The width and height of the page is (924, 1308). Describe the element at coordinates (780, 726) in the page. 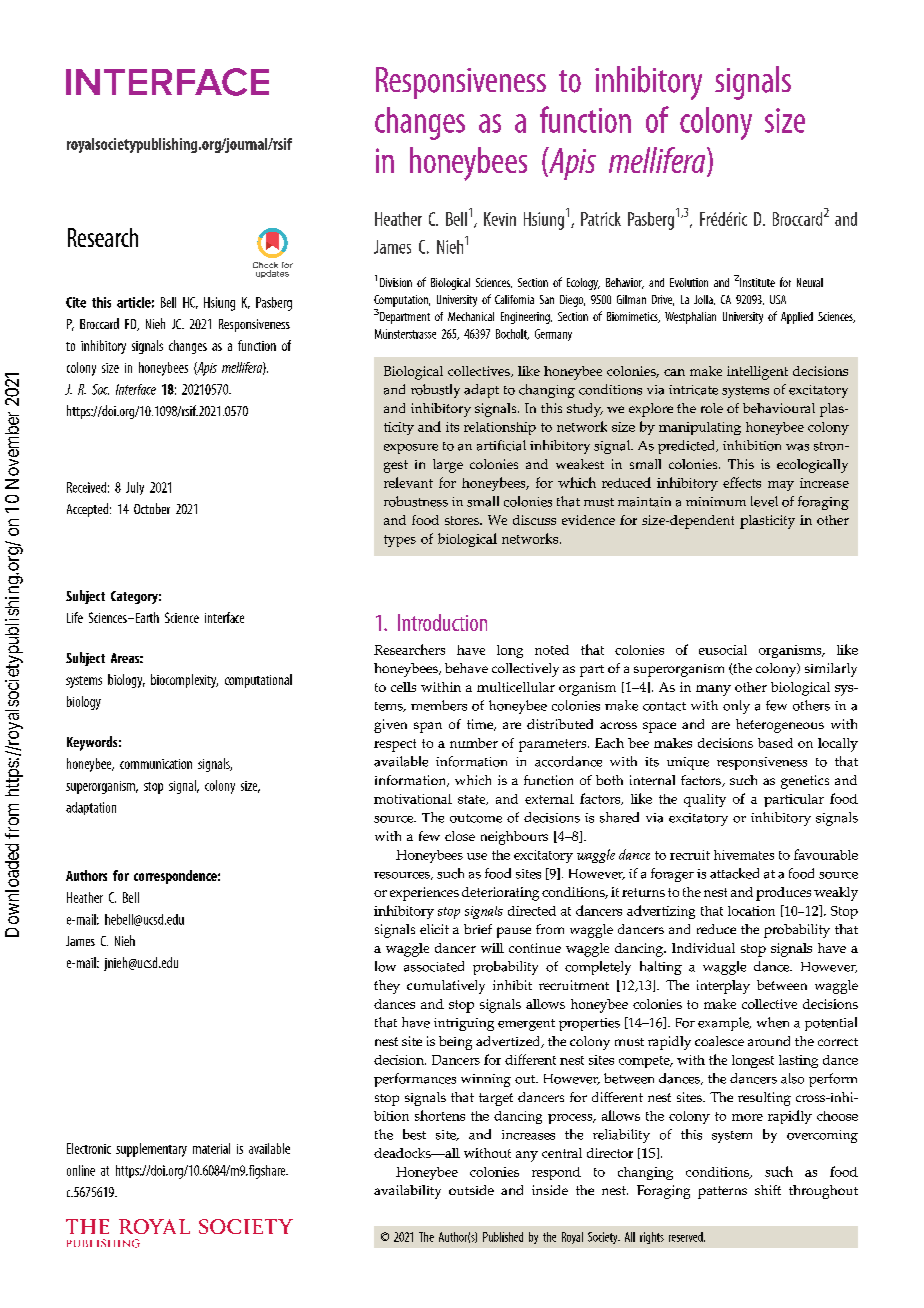

I see `heterogeneous` at that location.
